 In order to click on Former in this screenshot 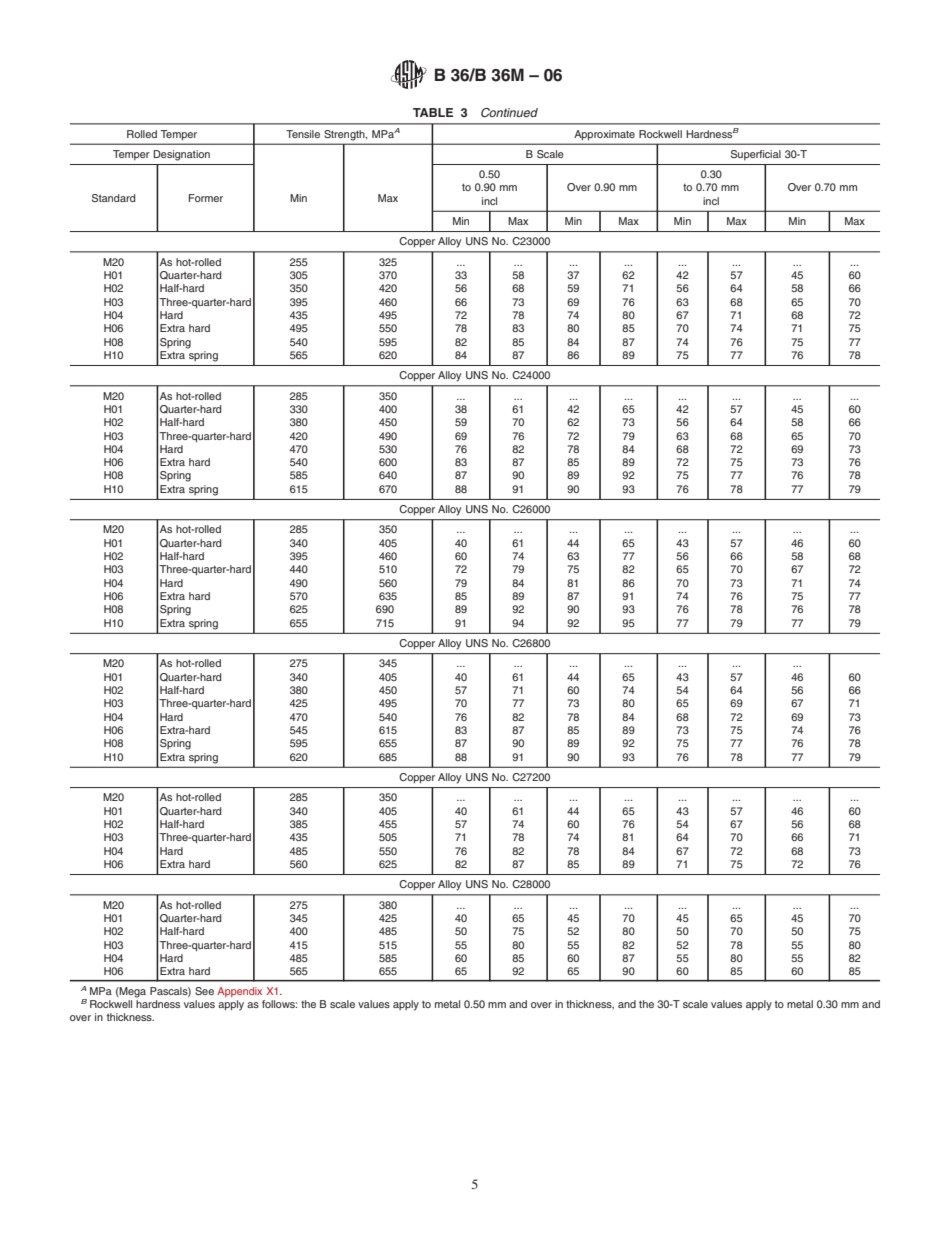, I will do `click(206, 198)`.
